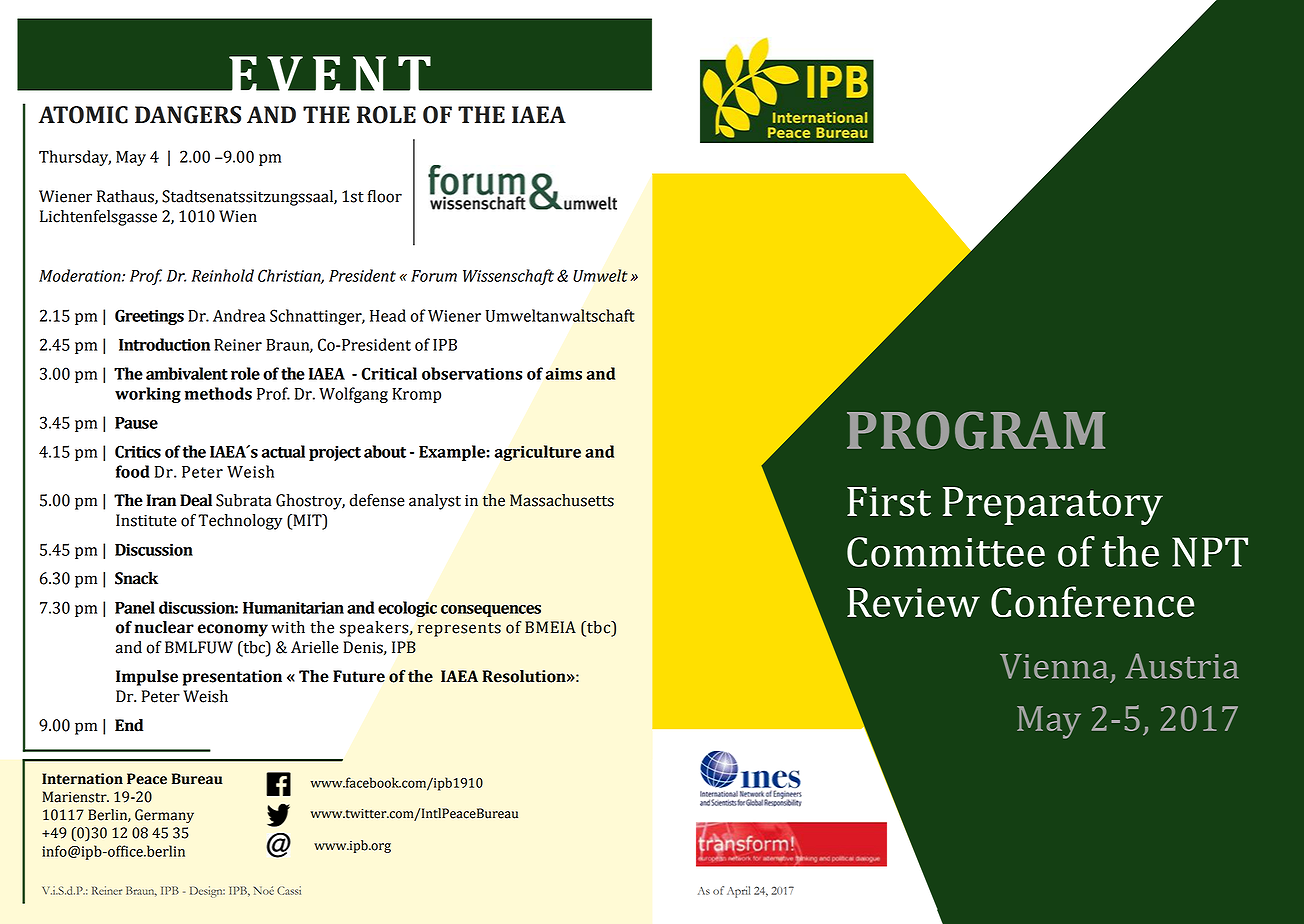  I want to click on DANGERS, so click(188, 115).
